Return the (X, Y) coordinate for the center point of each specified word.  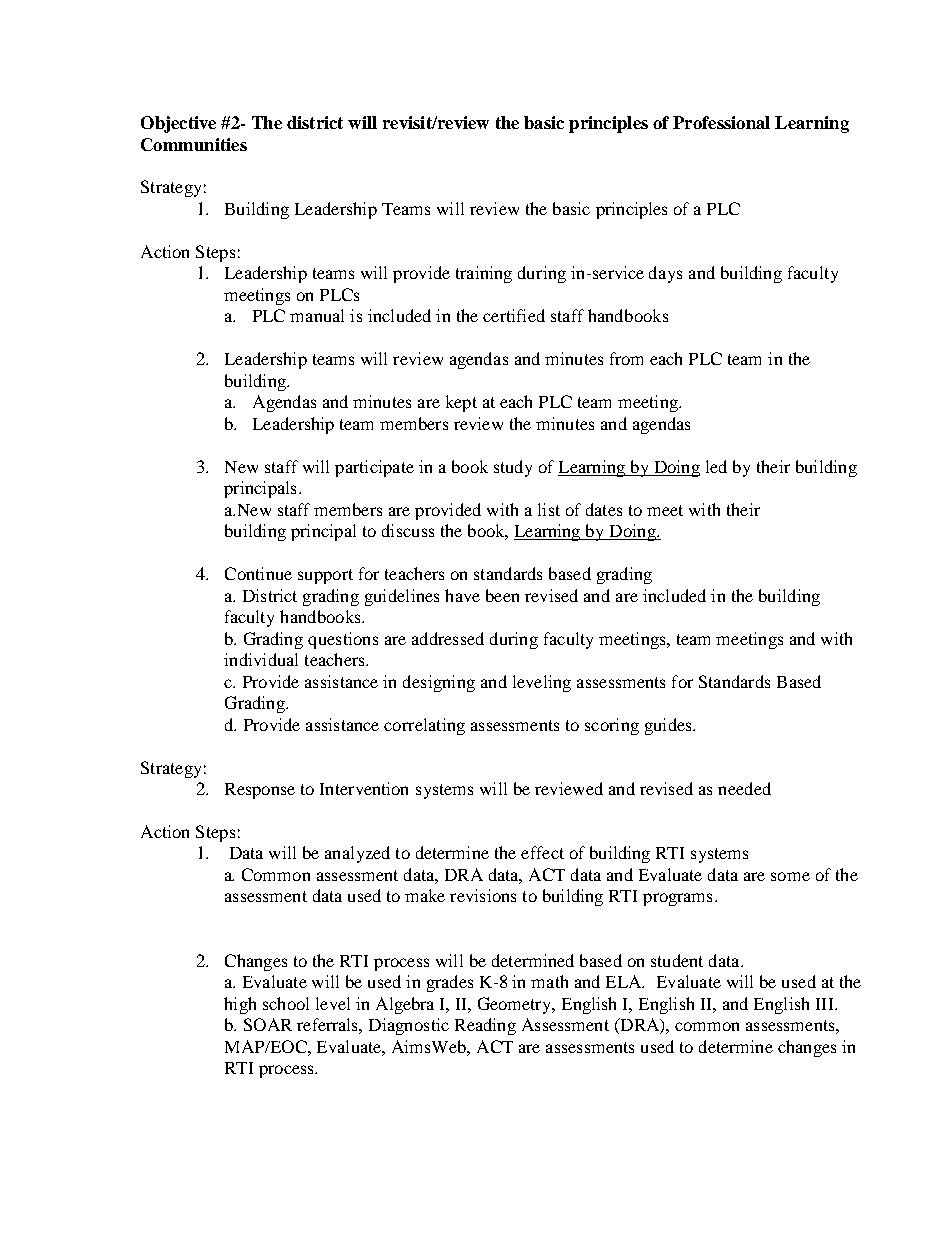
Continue (258, 573)
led (716, 466)
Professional (721, 122)
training (484, 274)
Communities (194, 144)
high (240, 1005)
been (502, 595)
